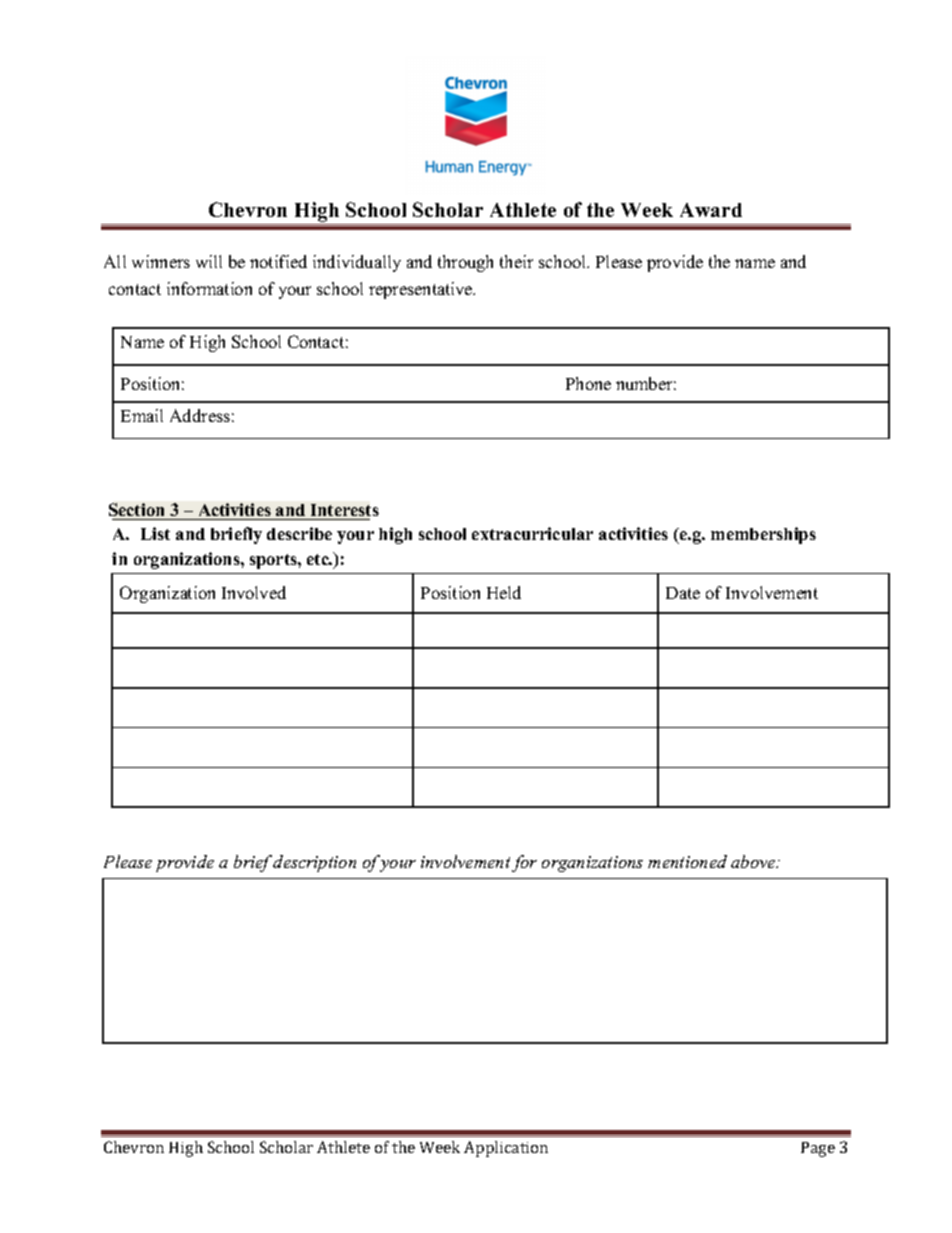  What do you see at coordinates (254, 592) in the image?
I see `Involved` at bounding box center [254, 592].
